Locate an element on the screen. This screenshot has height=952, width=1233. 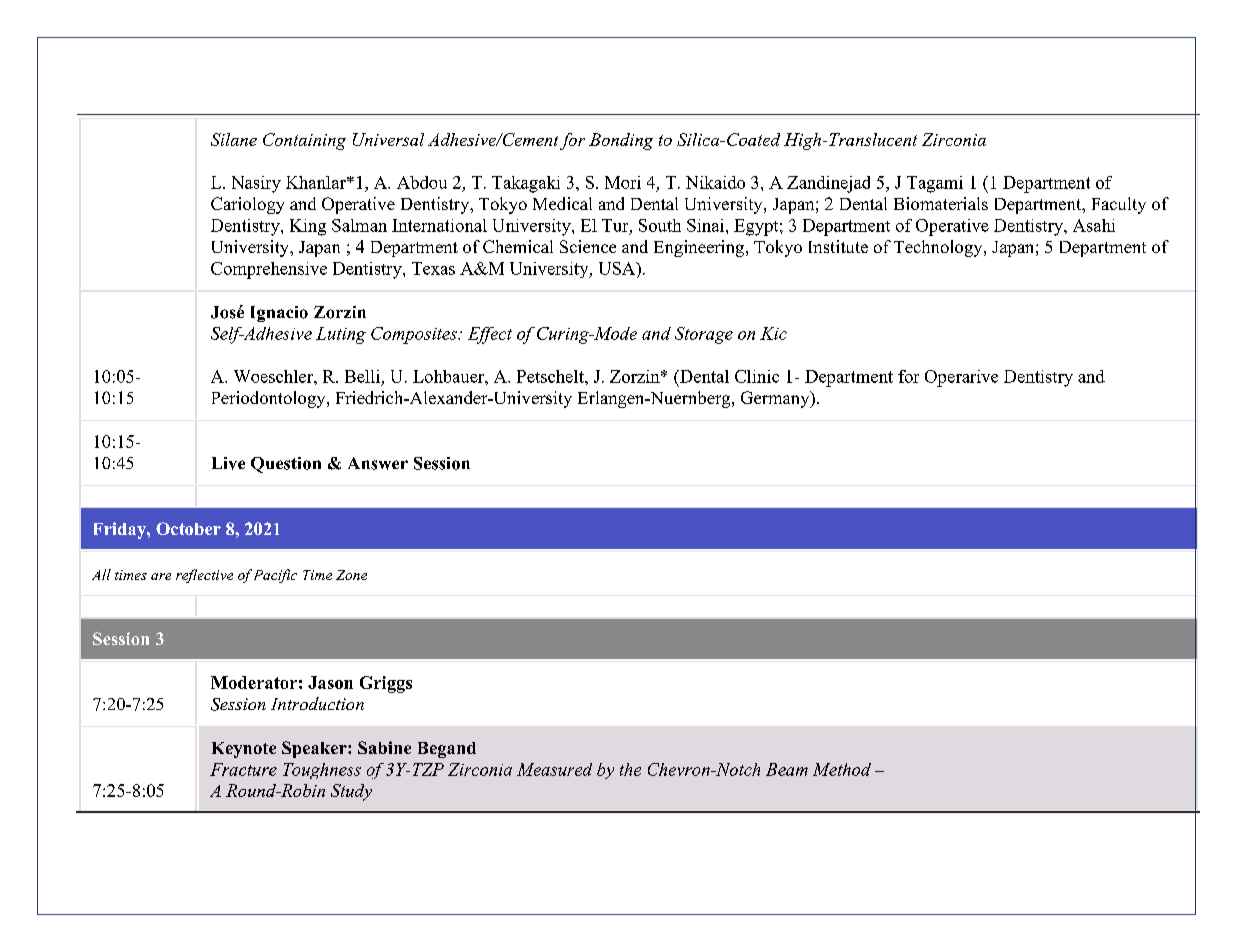
Biomaterials is located at coordinates (941, 203).
